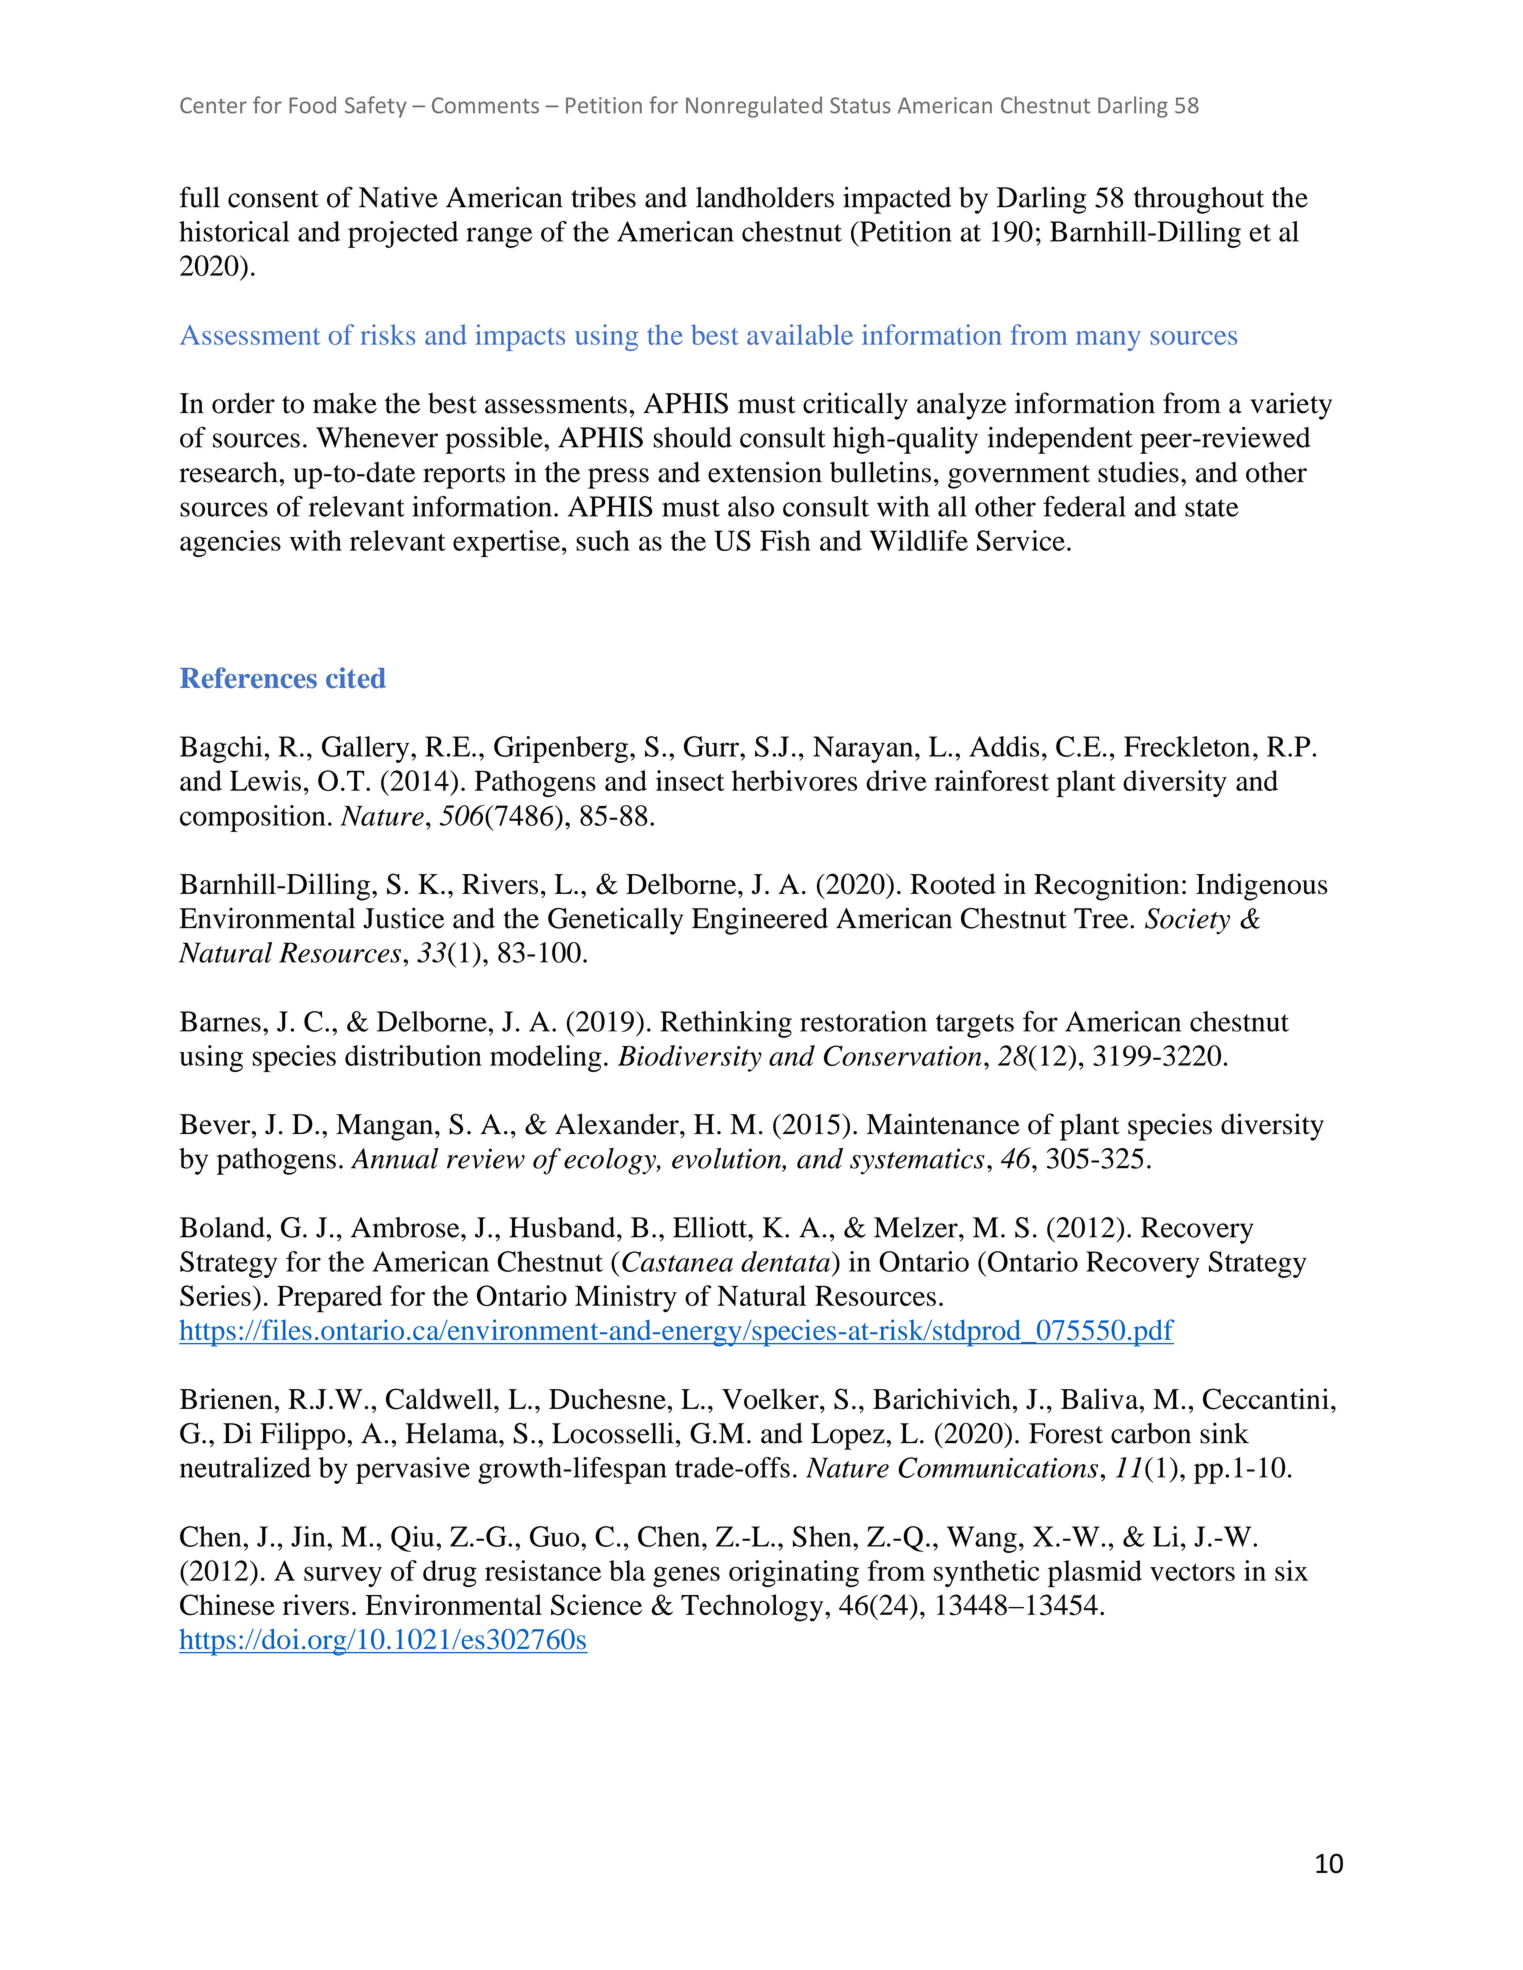 This page has height=1970, width=1523. I want to click on composition, so click(253, 818).
